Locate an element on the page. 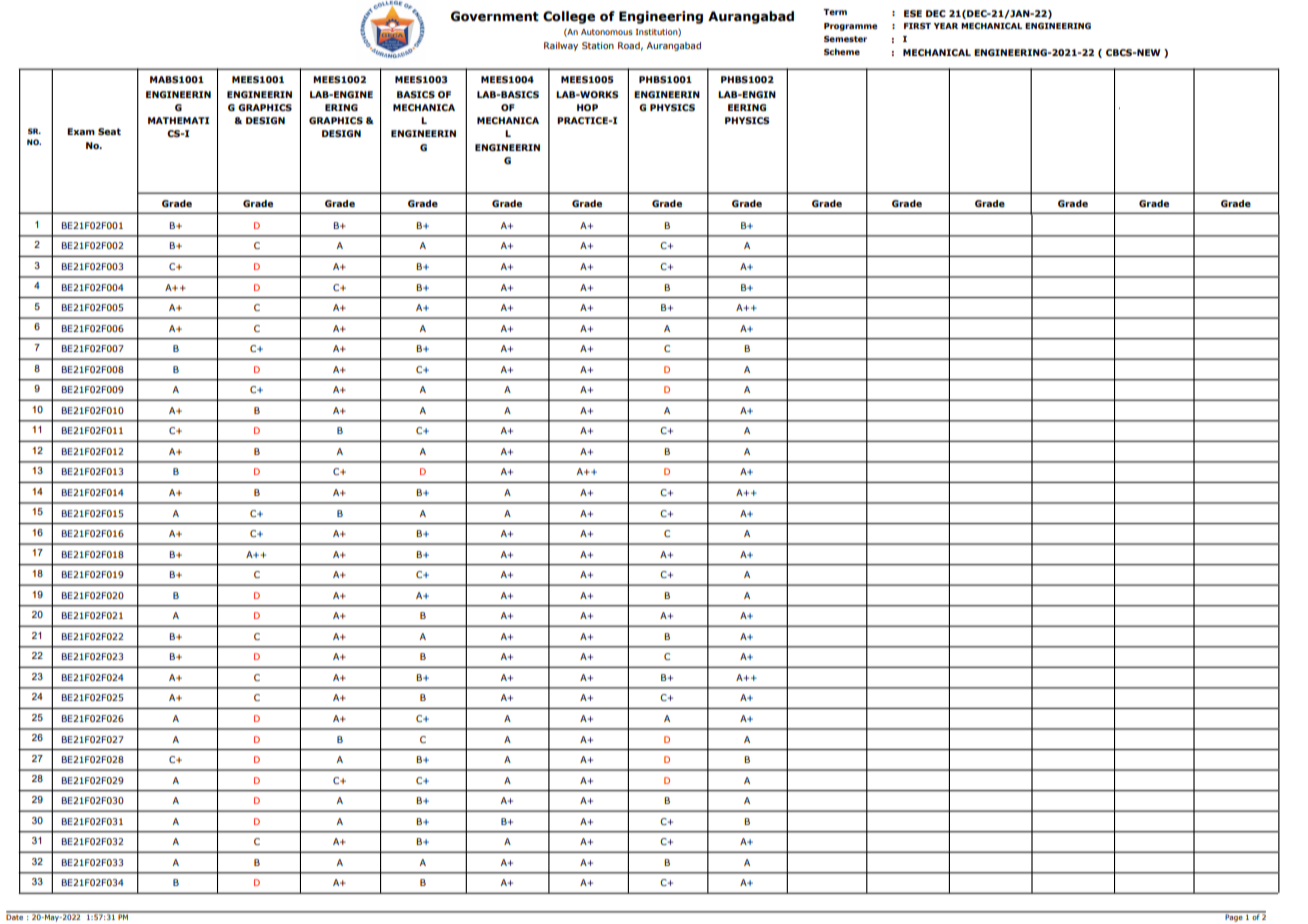 The image size is (1308, 924). Autonomous is located at coordinates (607, 32).
